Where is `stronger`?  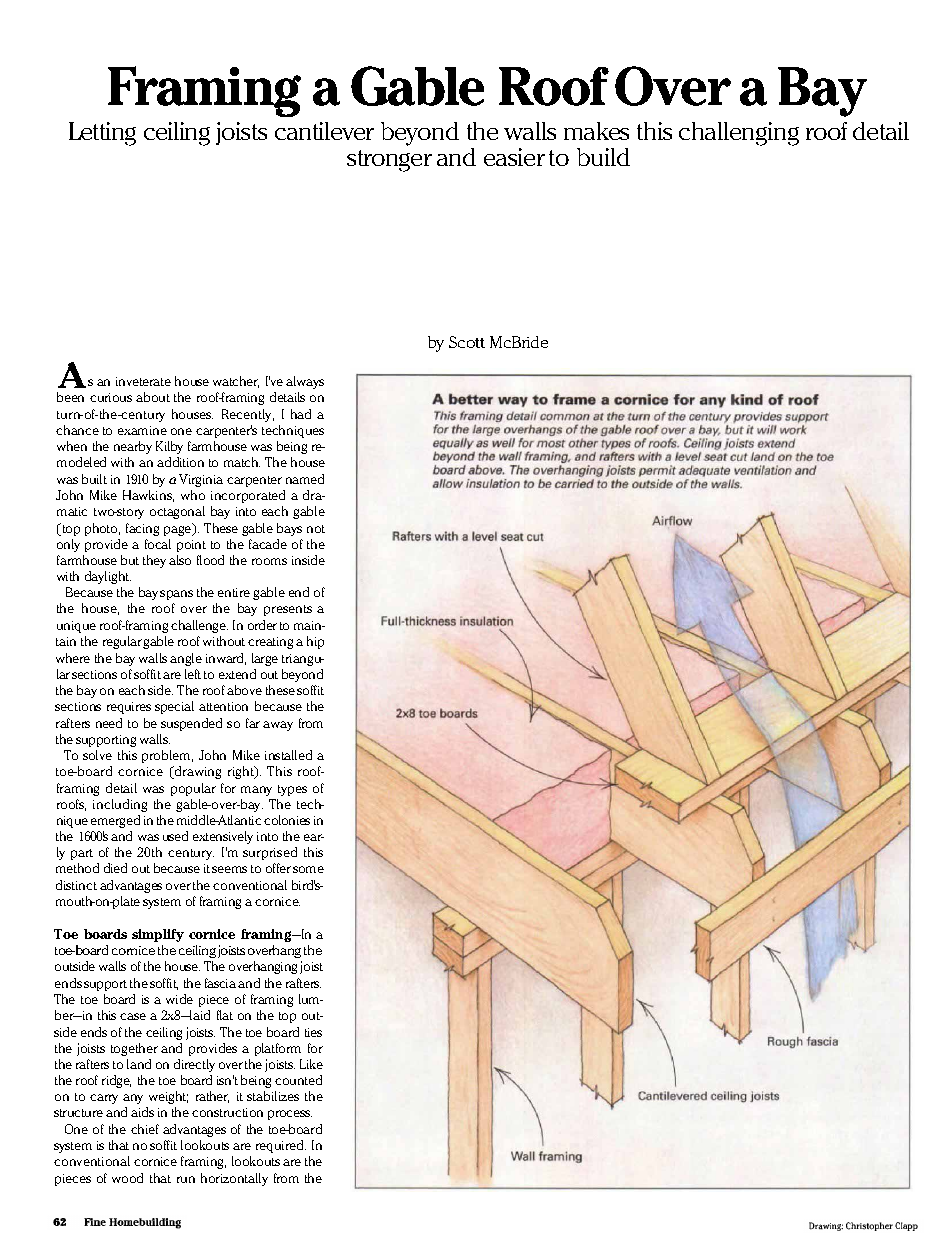
stronger is located at coordinates (389, 161).
